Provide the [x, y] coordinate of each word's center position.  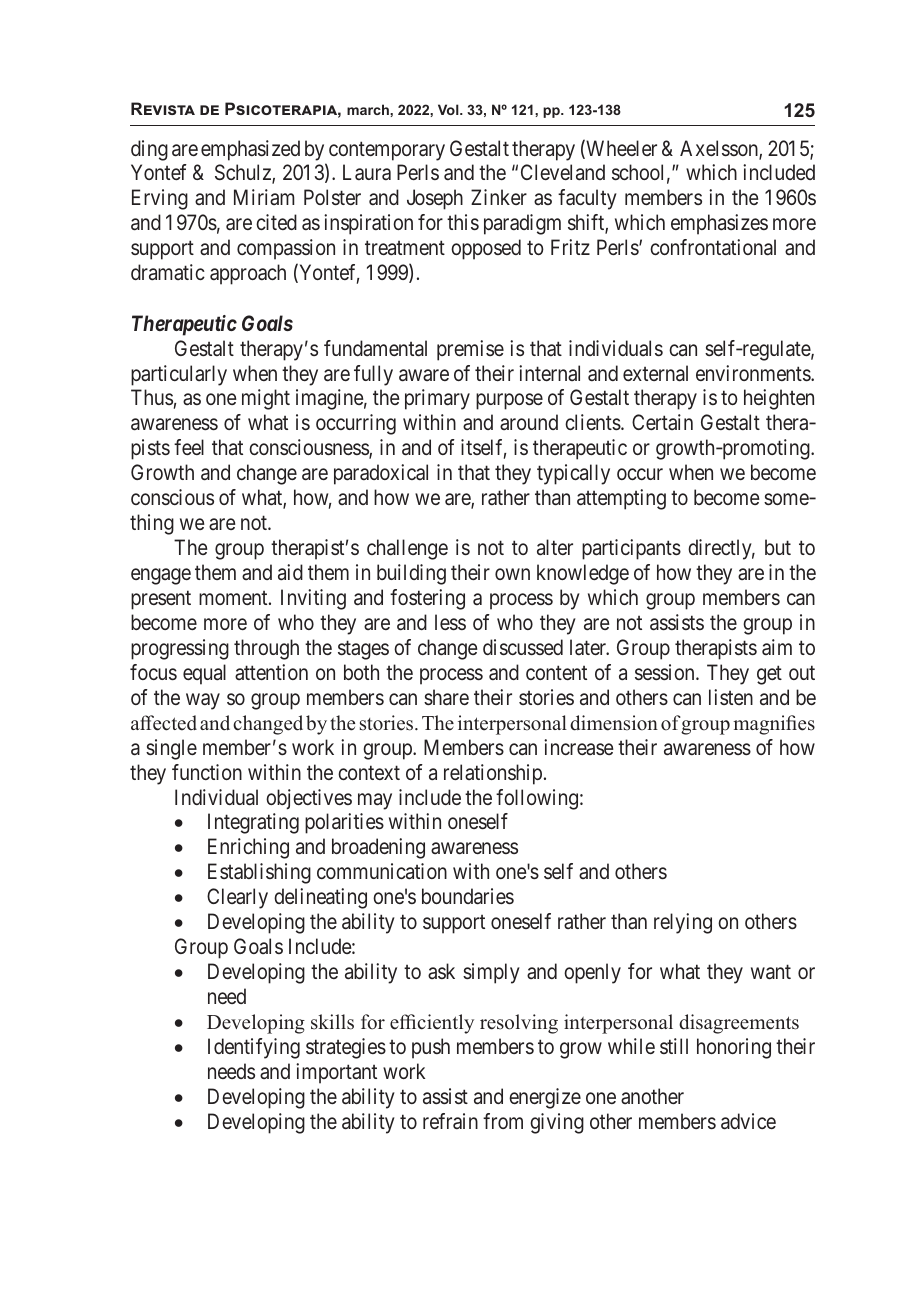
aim [777, 647]
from [503, 1121]
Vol [449, 109]
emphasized [250, 150]
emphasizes [719, 224]
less [450, 622]
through [266, 649]
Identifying [254, 1048]
